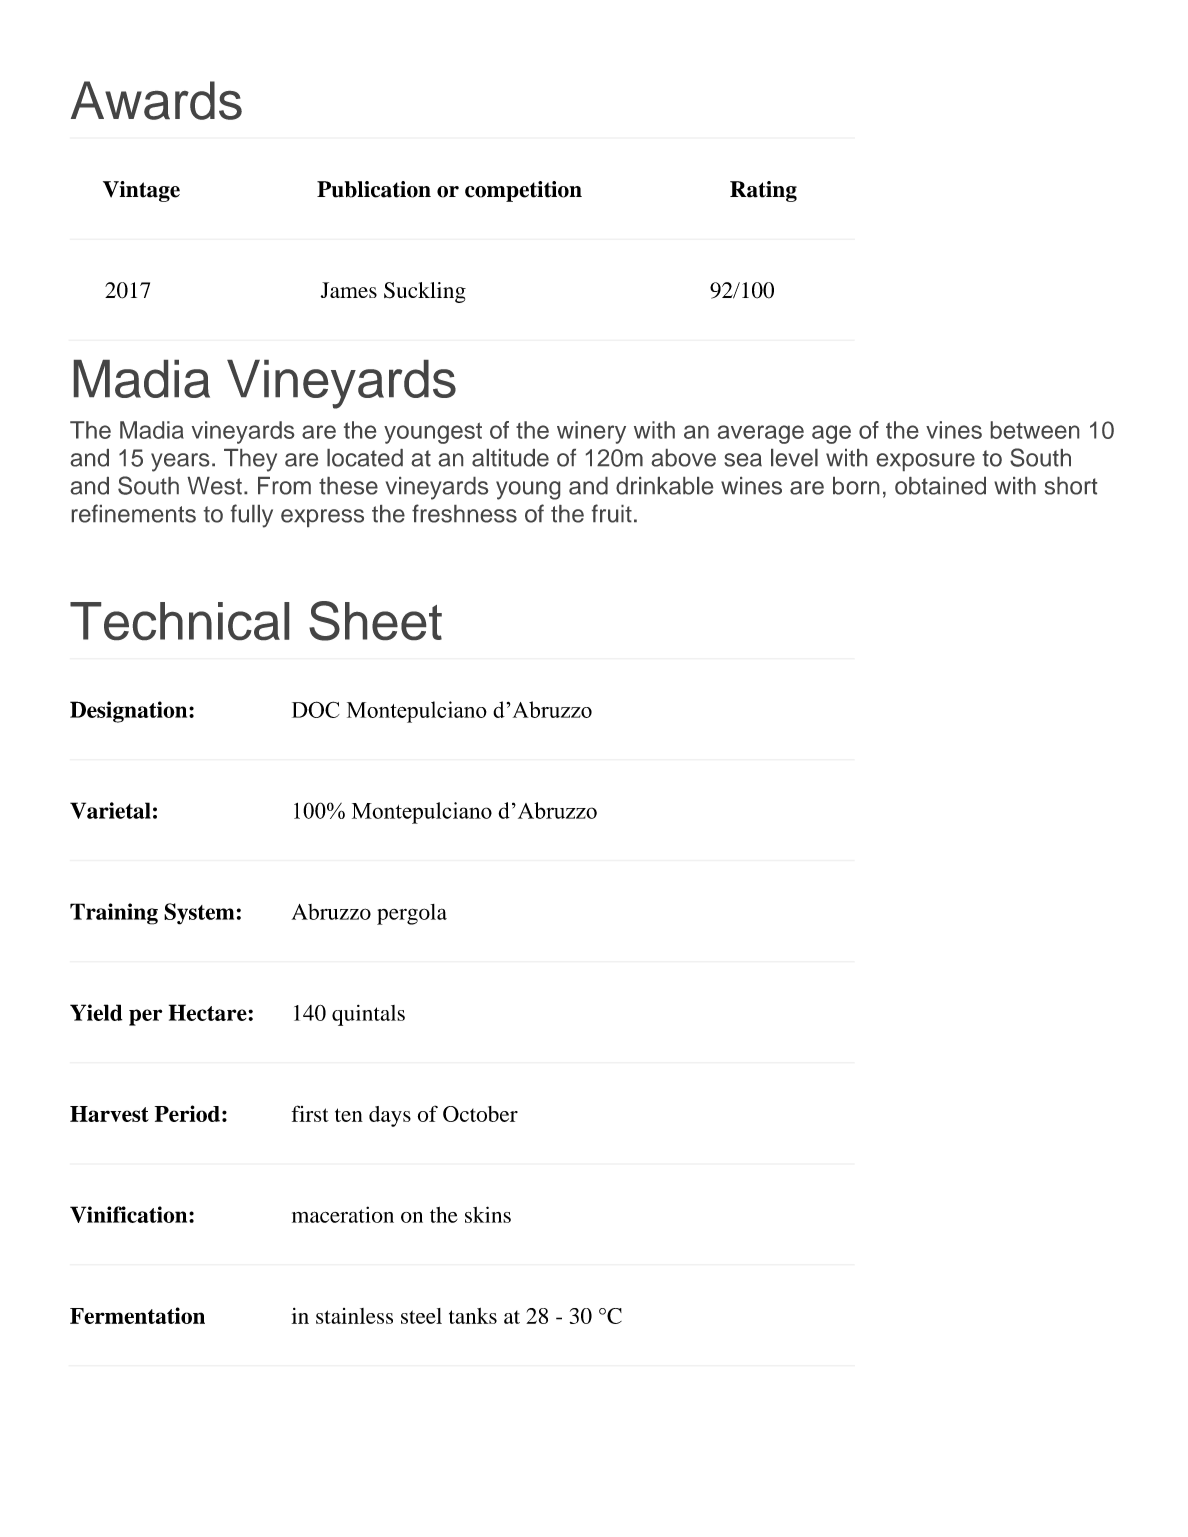 This page has width=1188, height=1537. Describe the element at coordinates (480, 1114) in the page. I see `October` at that location.
